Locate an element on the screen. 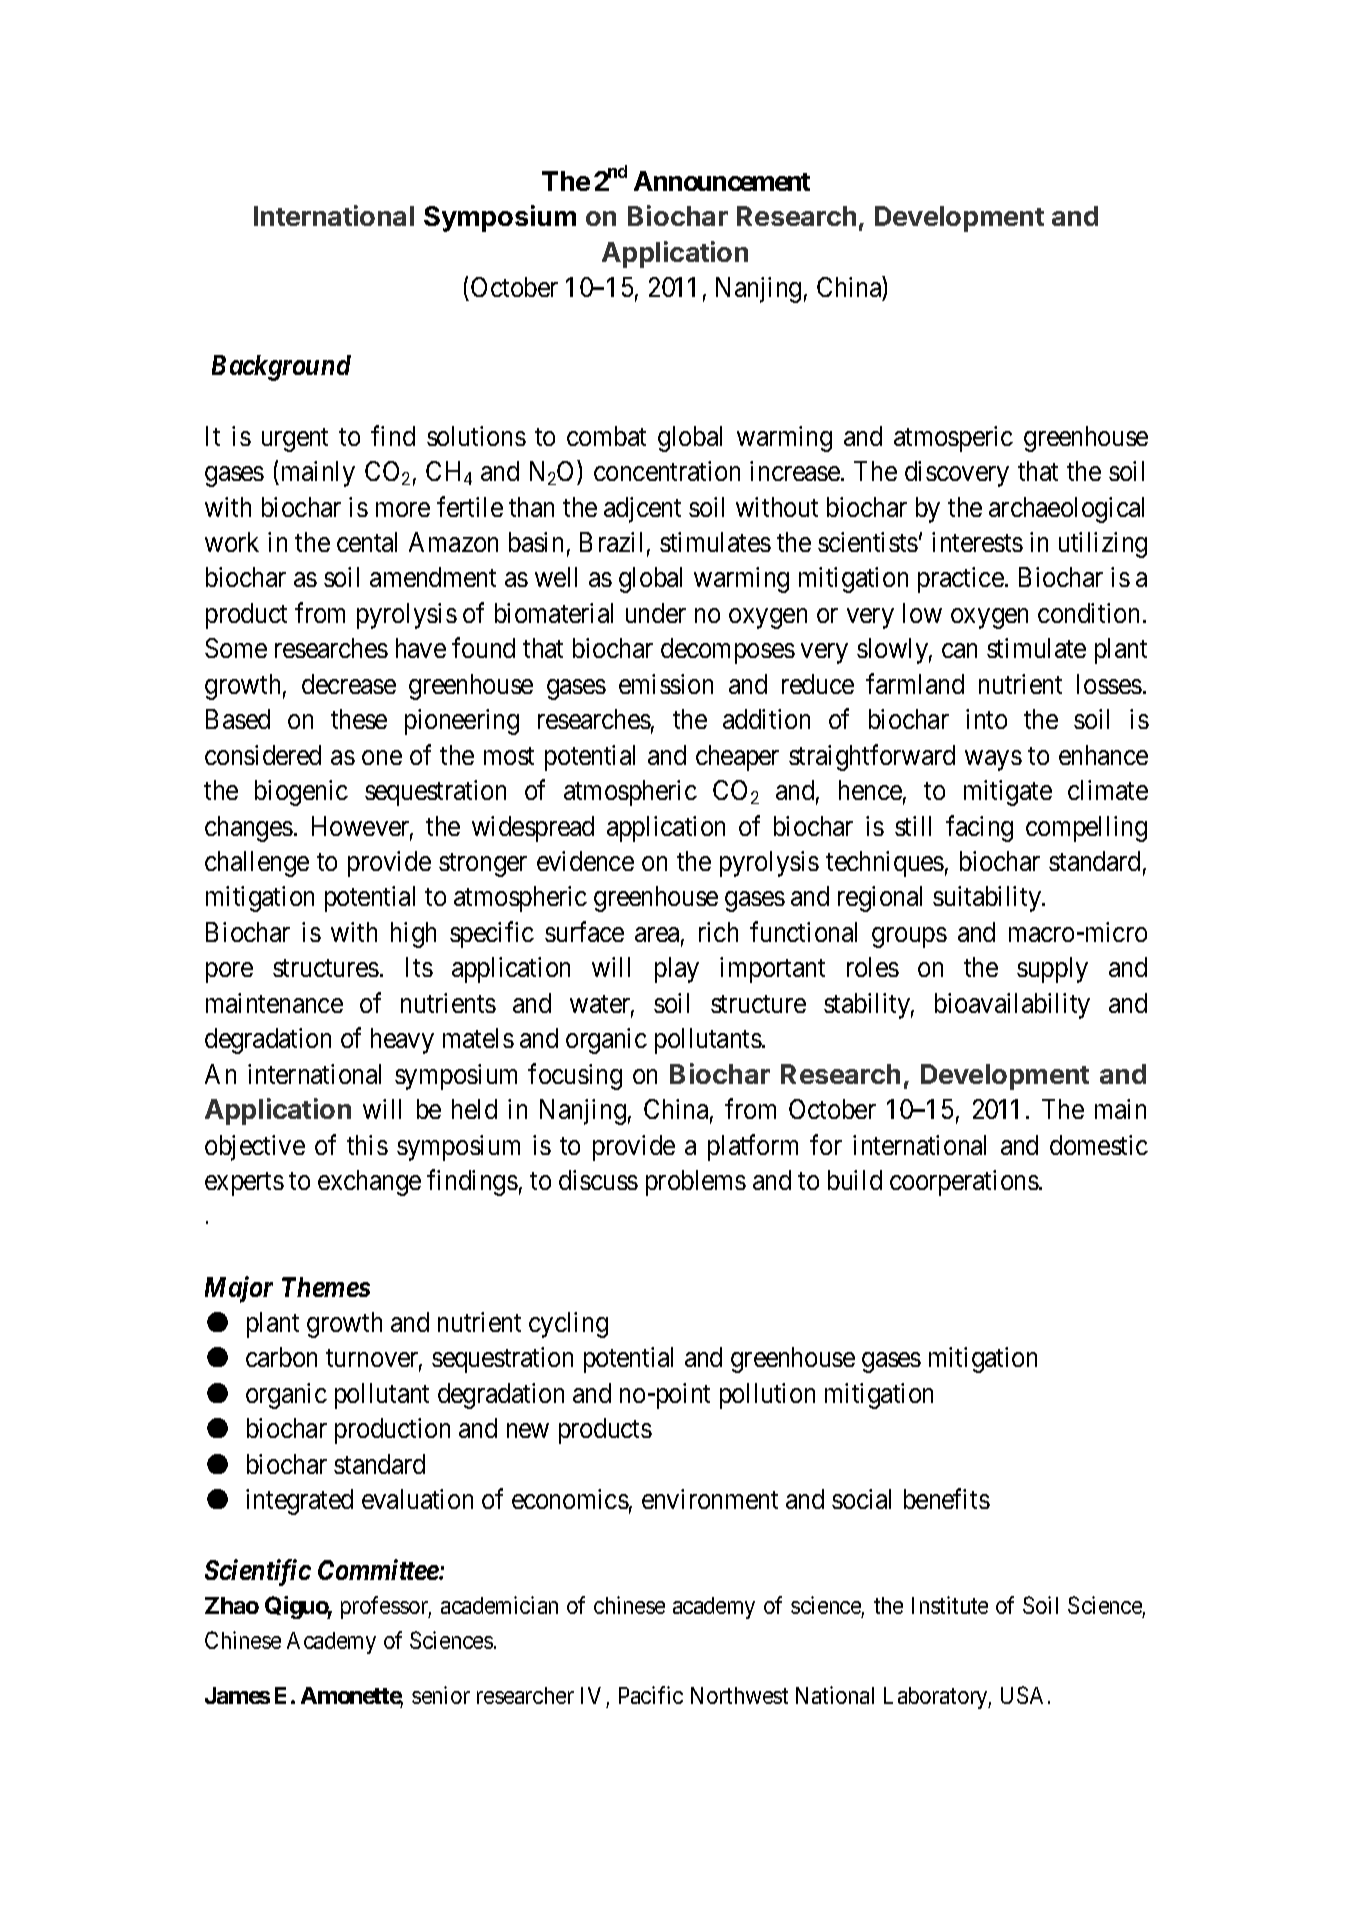 The width and height of the screenshot is (1352, 1913). Background is located at coordinates (281, 368).
